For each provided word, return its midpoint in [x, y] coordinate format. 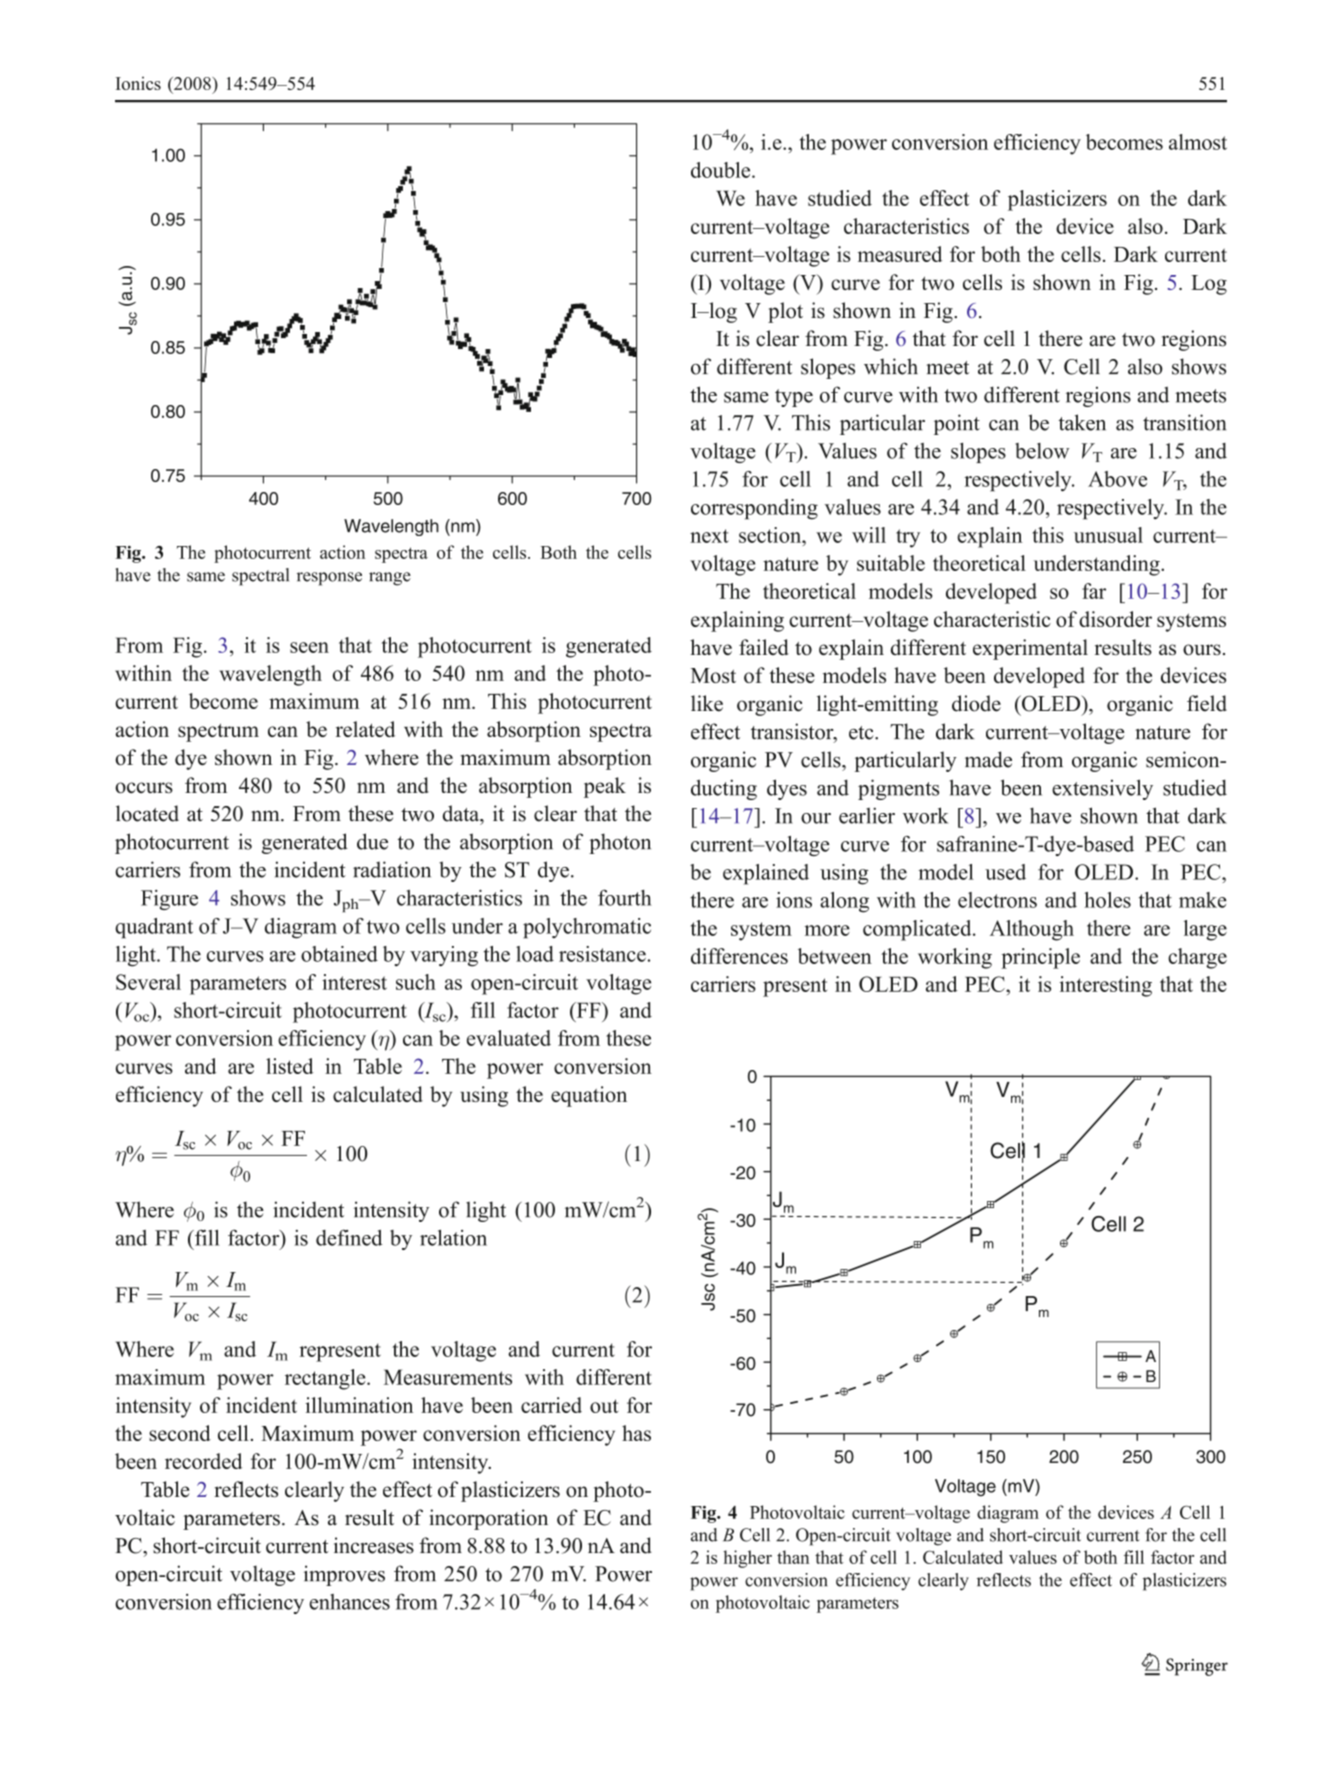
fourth [624, 897]
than [793, 1557]
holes [1107, 900]
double [722, 170]
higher [747, 1559]
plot [785, 312]
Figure [169, 900]
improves [344, 1575]
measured [900, 254]
